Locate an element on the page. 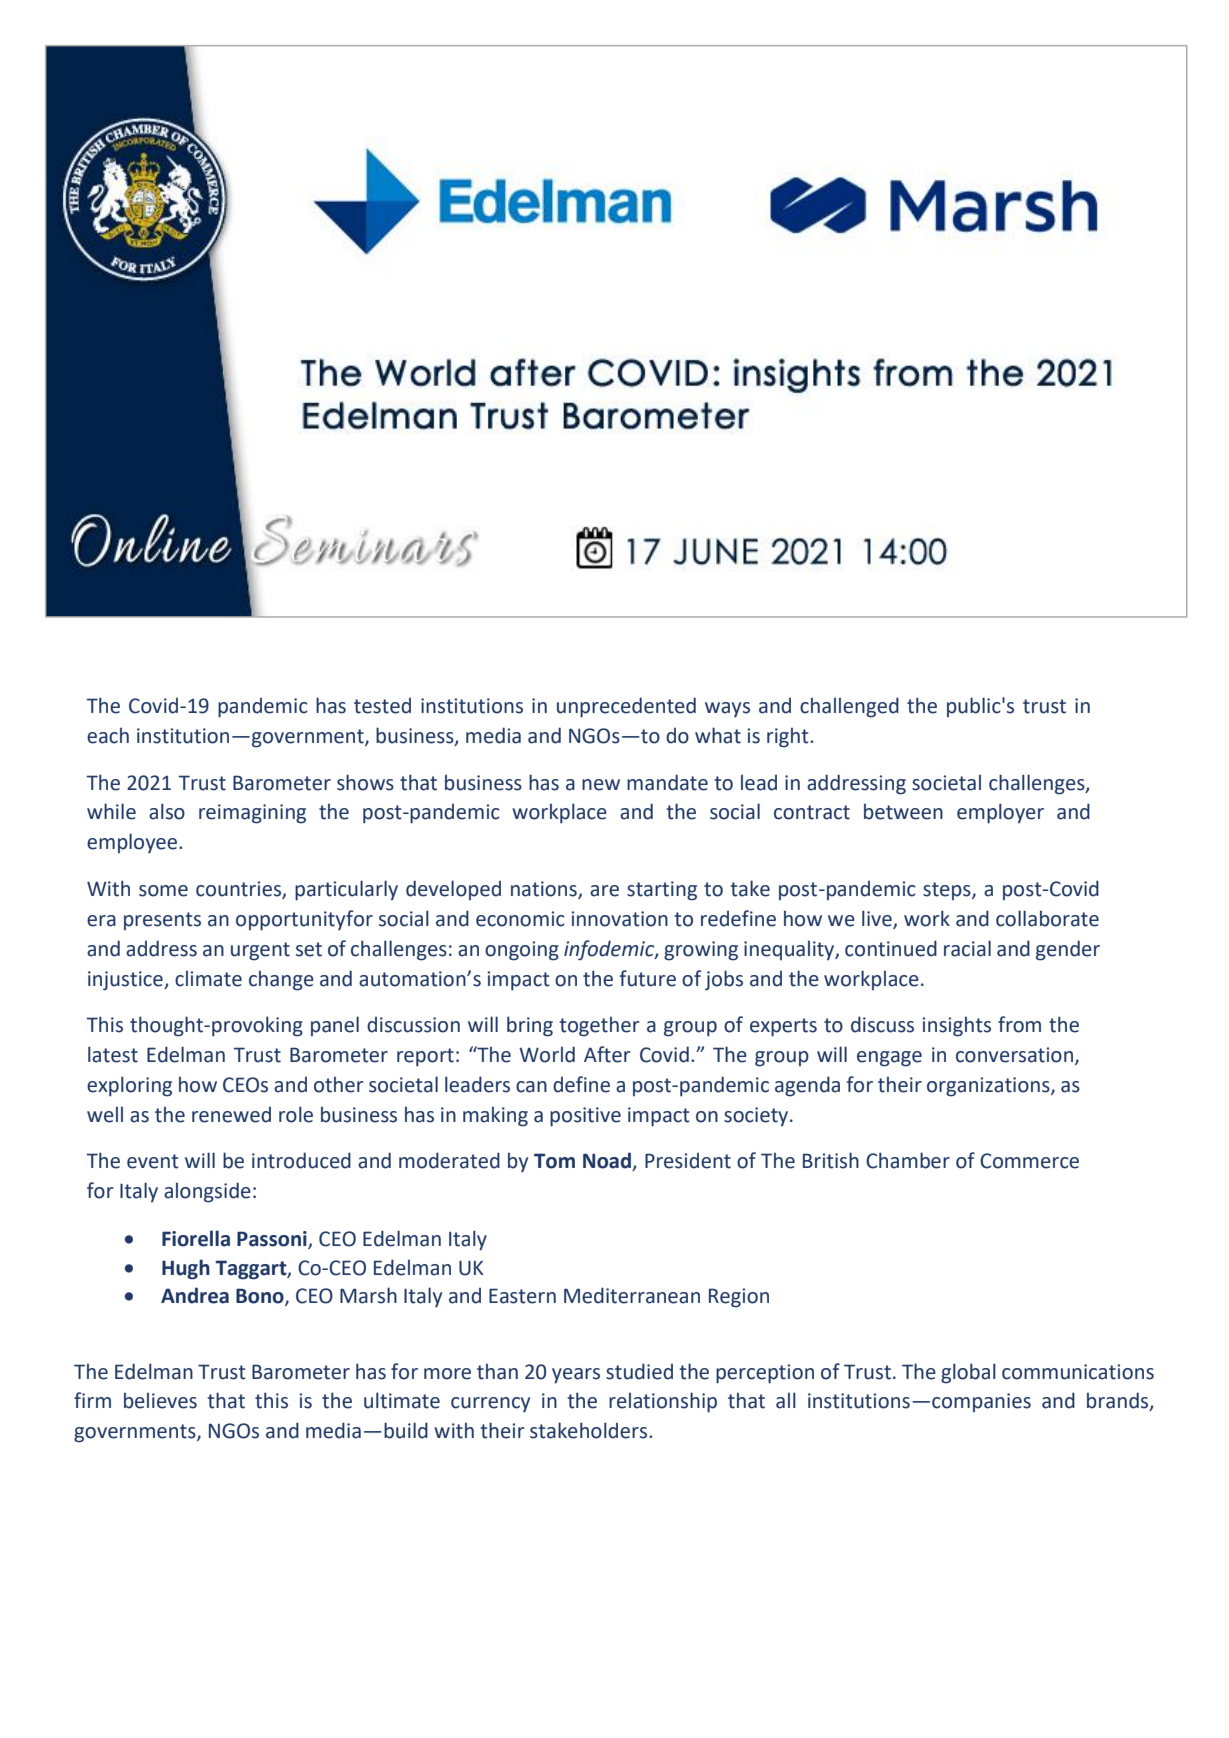 The image size is (1229, 1738). event is located at coordinates (153, 1161).
